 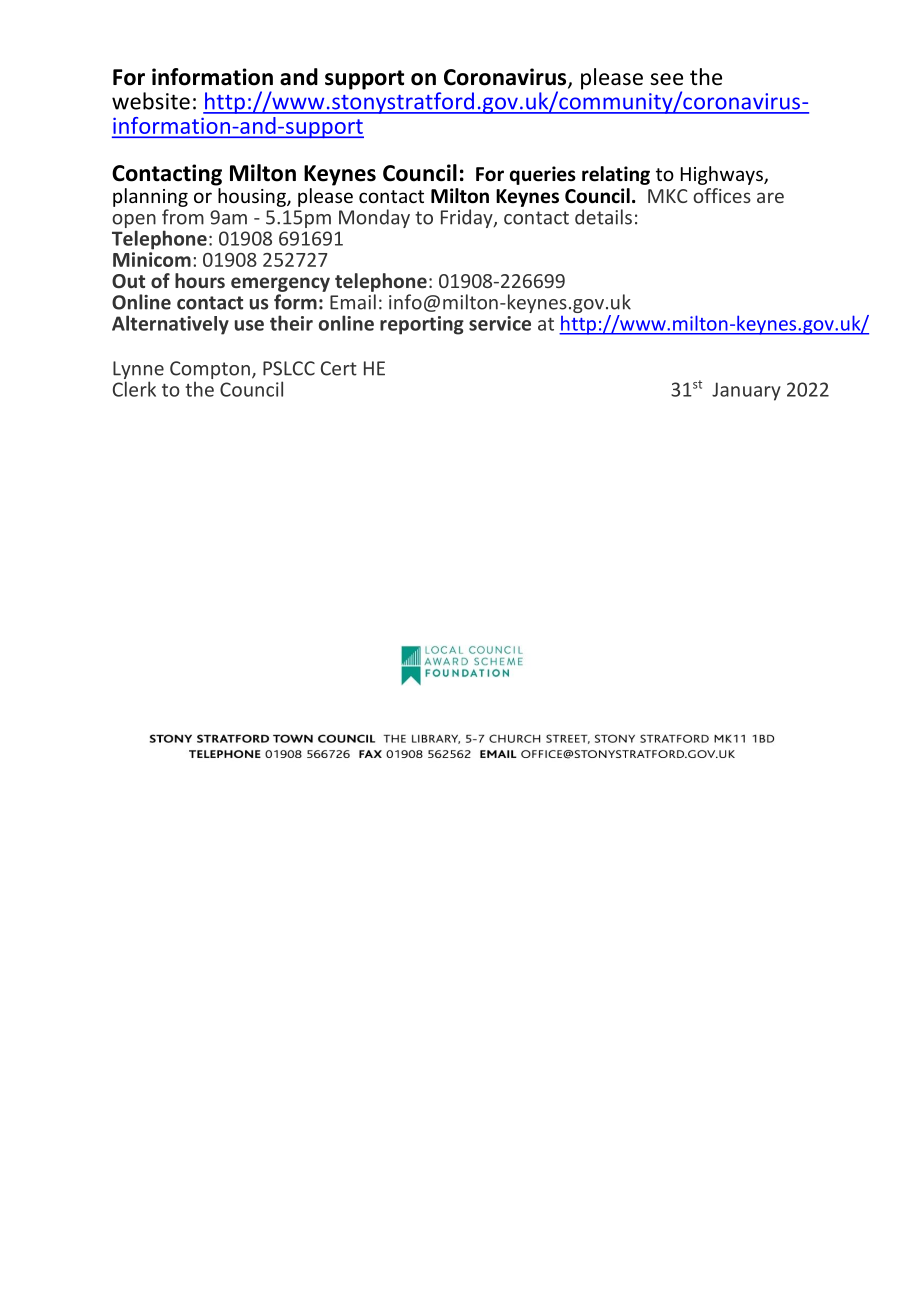 What do you see at coordinates (151, 101) in the document?
I see `website` at bounding box center [151, 101].
